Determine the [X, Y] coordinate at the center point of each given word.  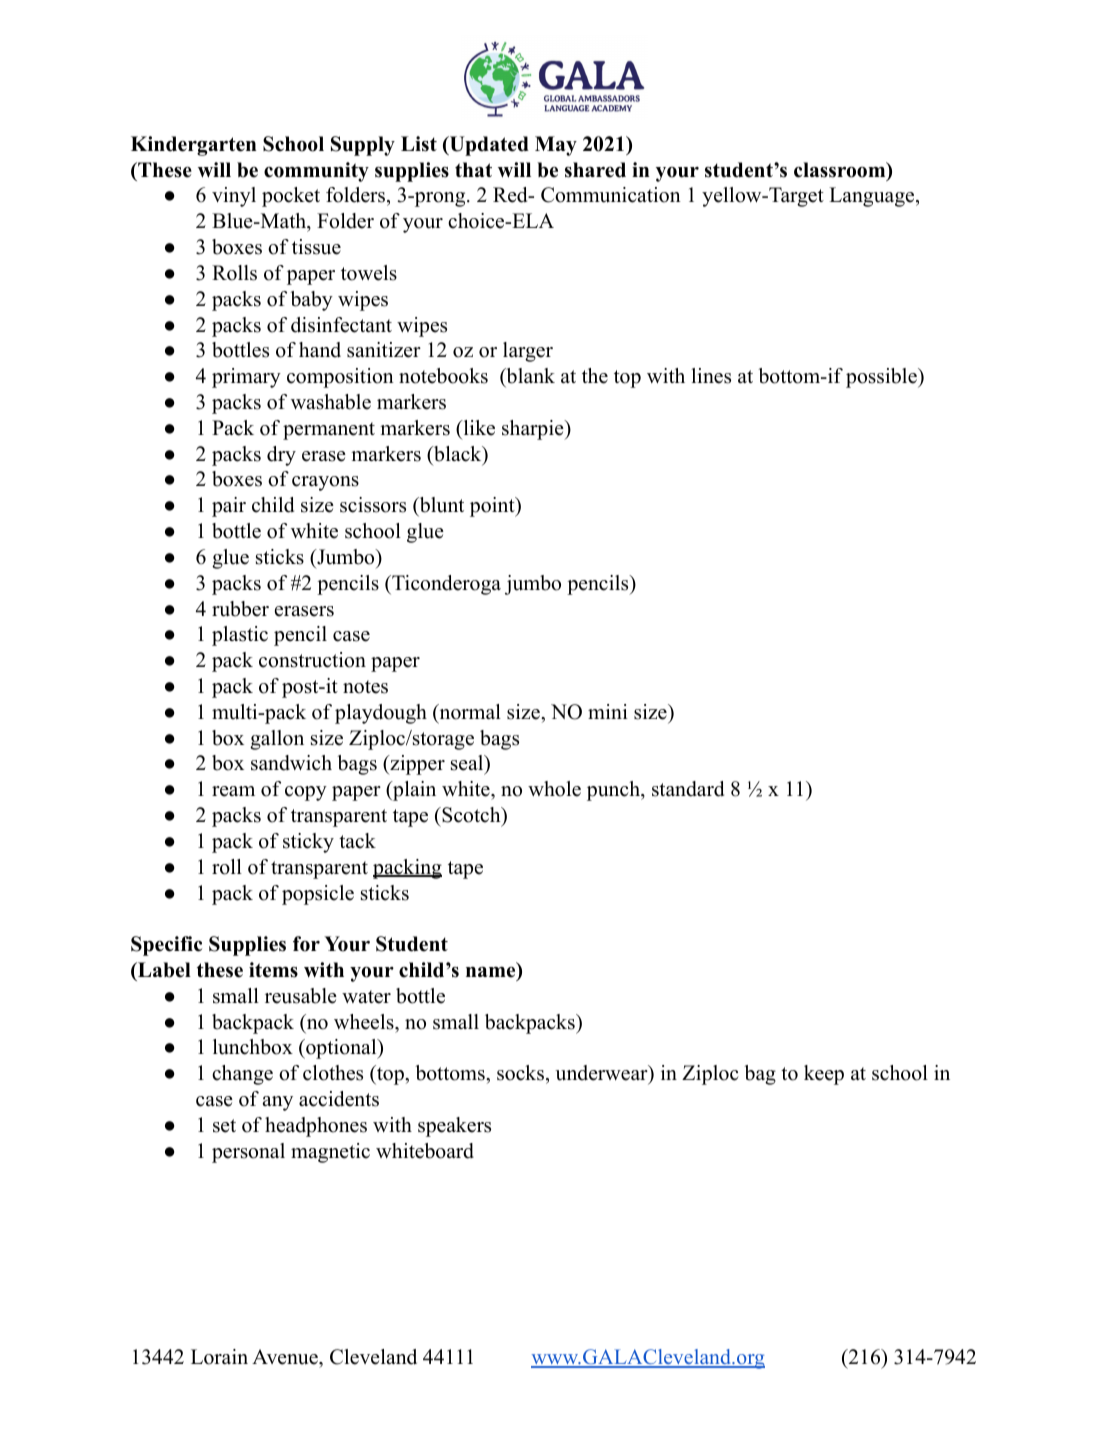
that [473, 169]
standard [688, 789]
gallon [277, 740]
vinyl [234, 197]
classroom [841, 171]
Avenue [286, 1358]
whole [554, 789]
